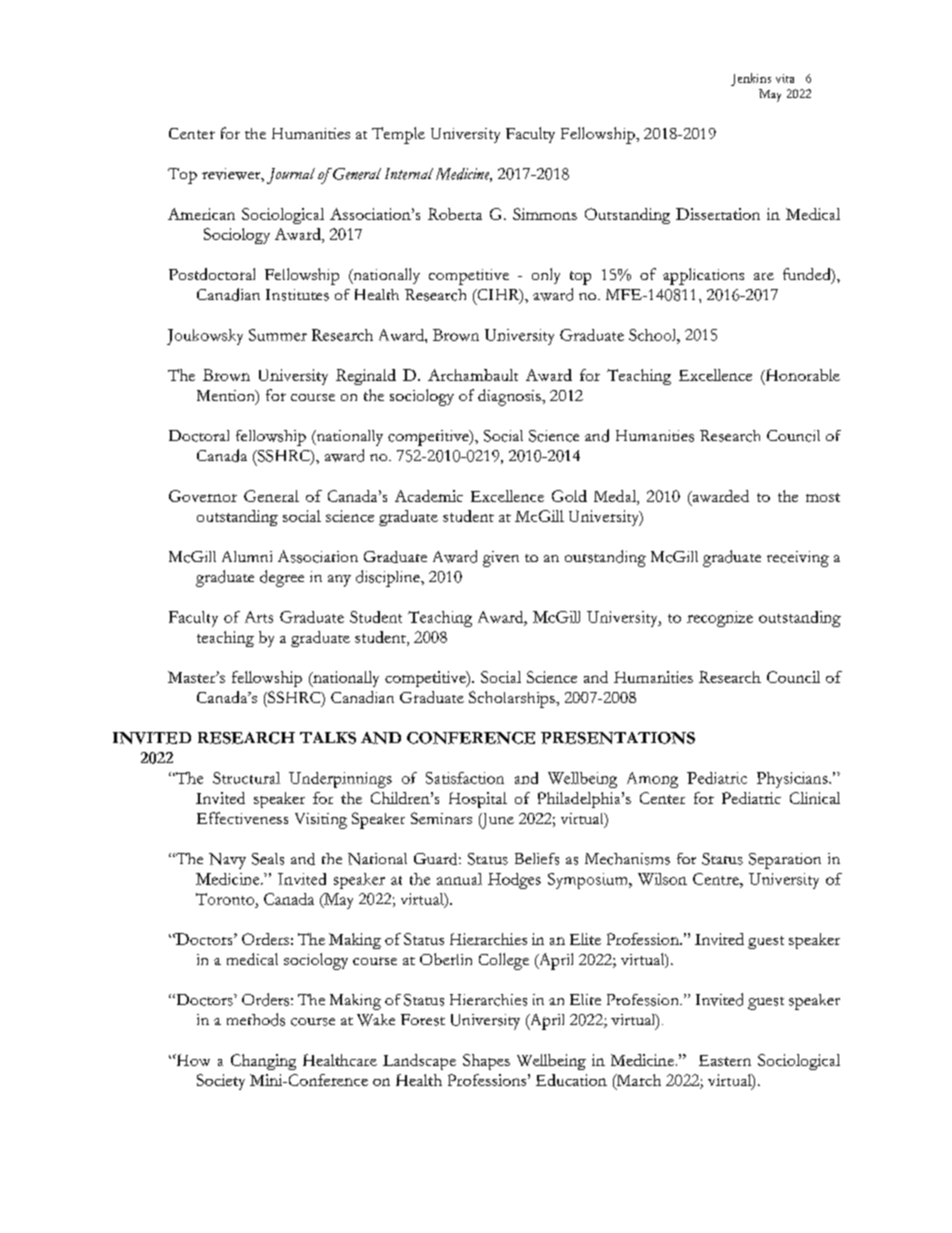  I want to click on Journal, so click(291, 176).
